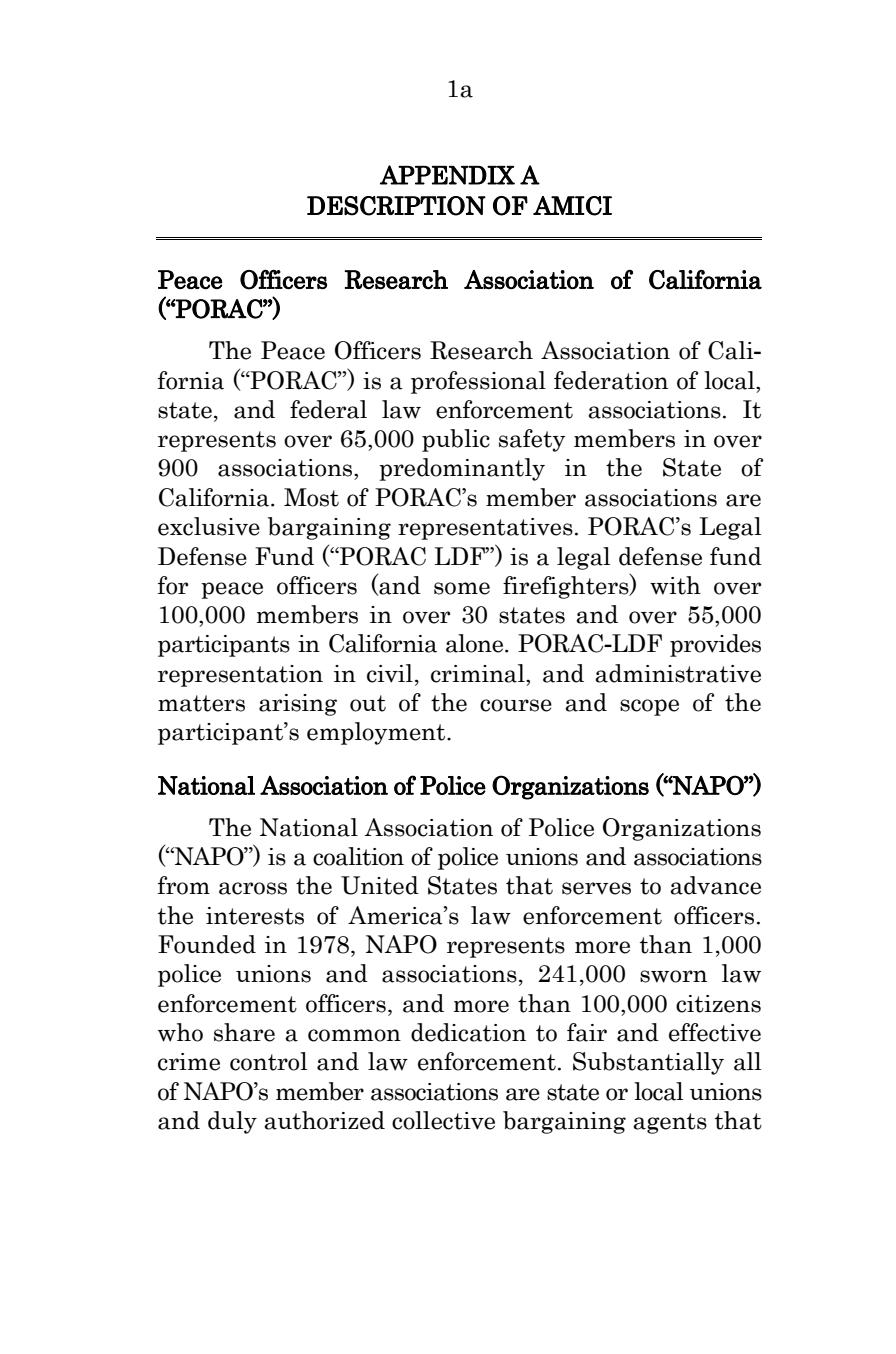 The width and height of the image is (896, 1354). I want to click on DESCRIPTION, so click(396, 206).
